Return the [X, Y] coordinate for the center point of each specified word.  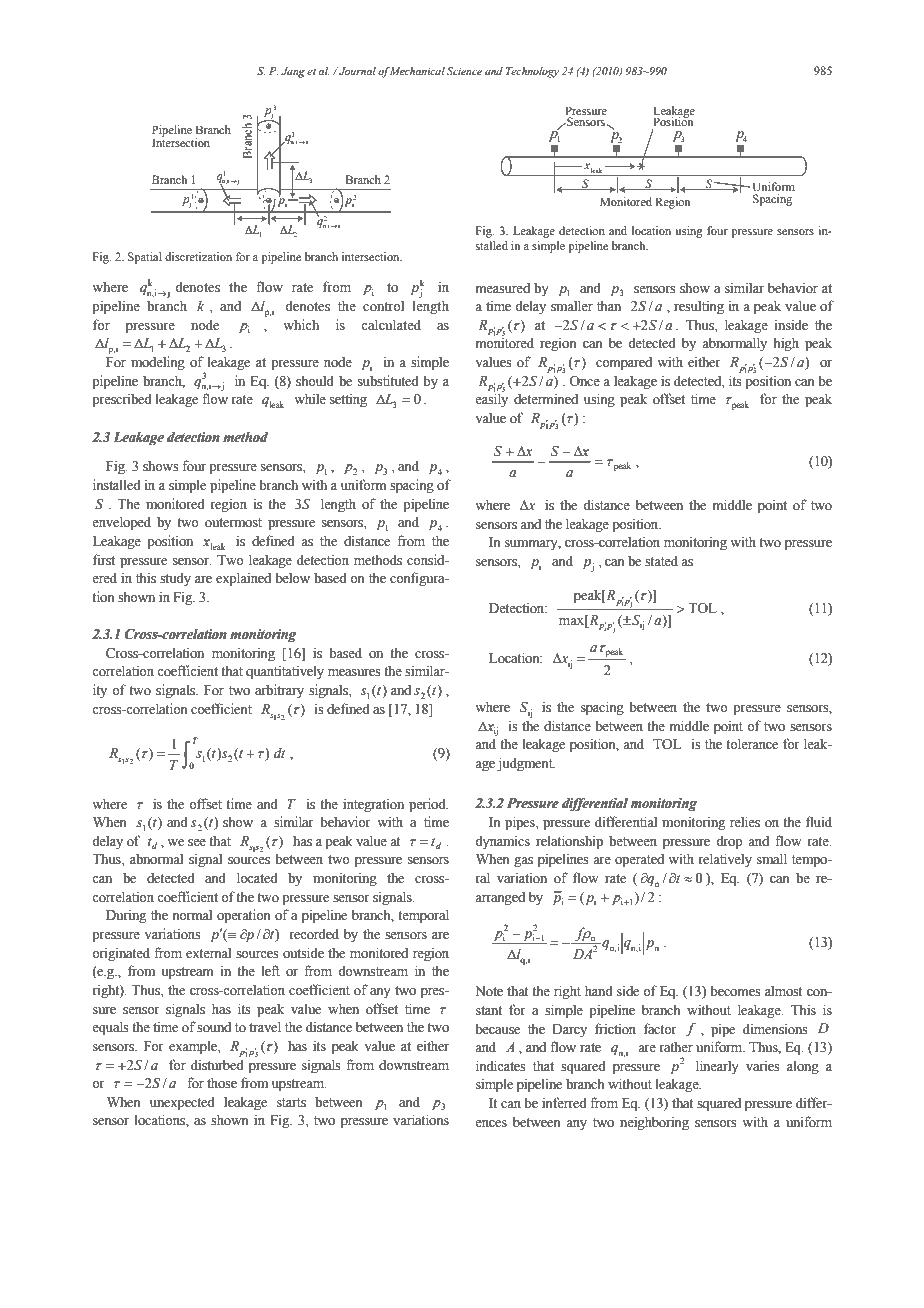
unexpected [182, 1103]
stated [661, 561]
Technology [532, 72]
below [292, 578]
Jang [293, 72]
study [175, 579]
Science [464, 71]
